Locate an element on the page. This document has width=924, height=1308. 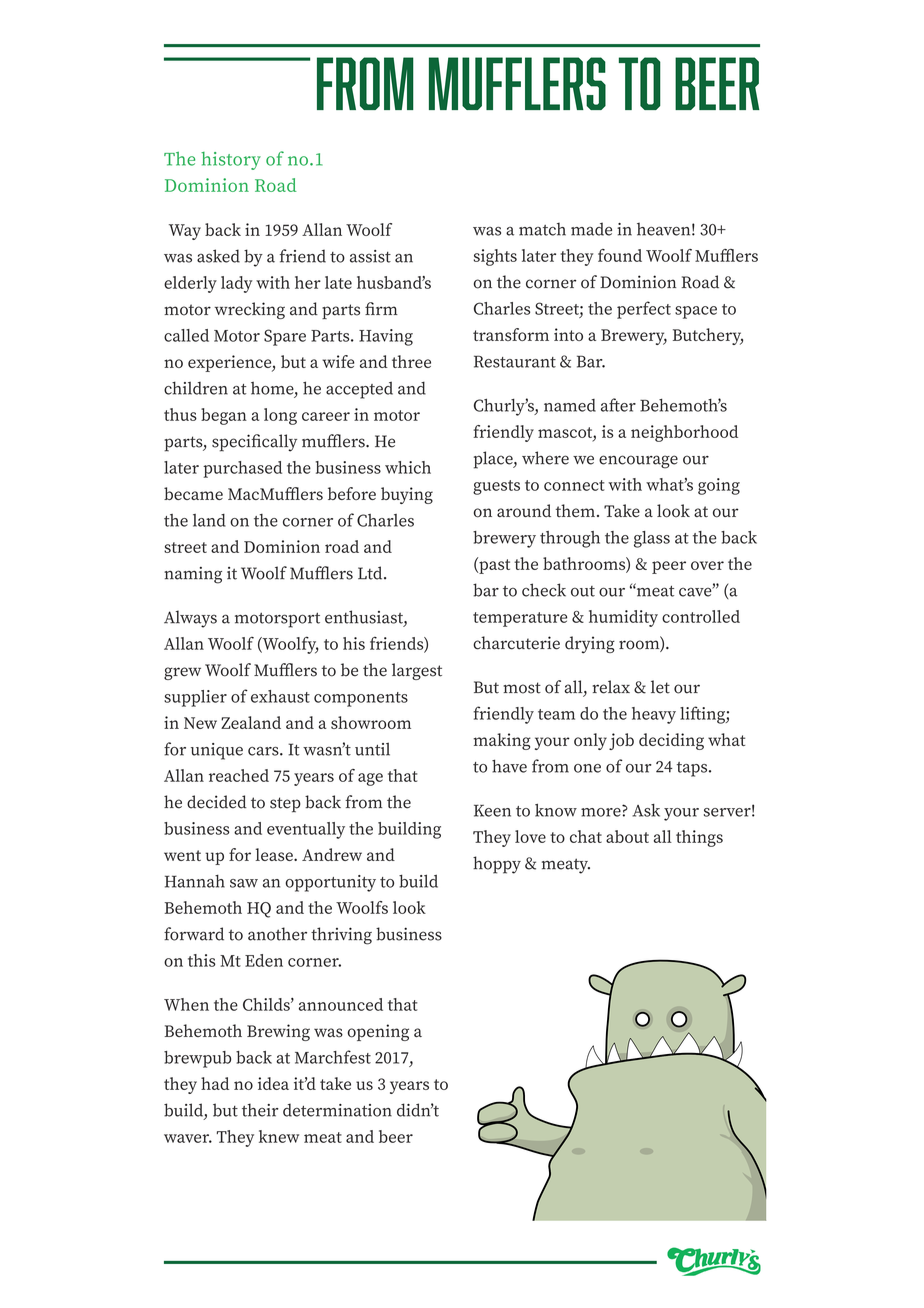
sights is located at coordinates (495, 257).
